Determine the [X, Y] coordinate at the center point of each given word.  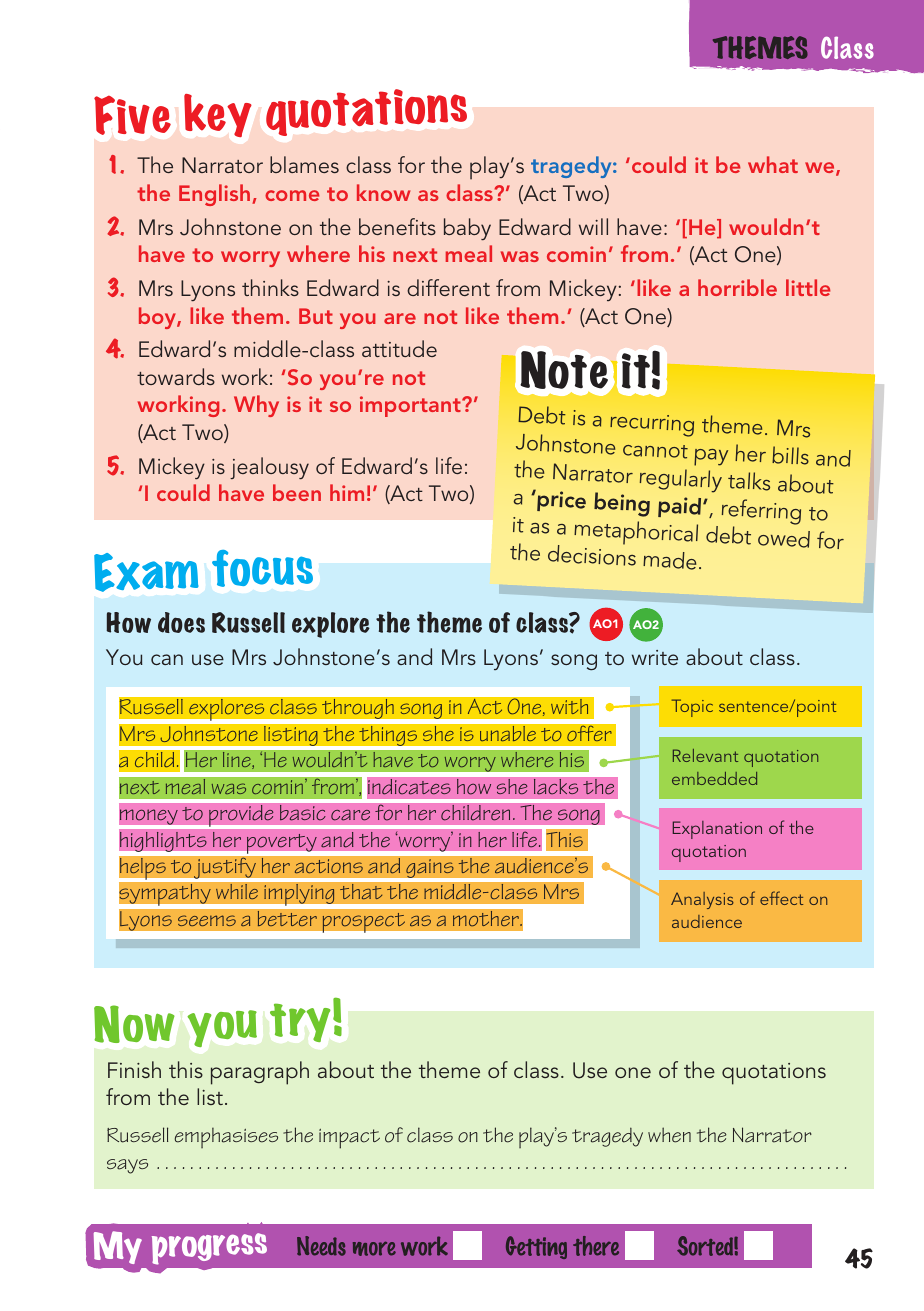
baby [467, 229]
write [655, 657]
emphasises [226, 1137]
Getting [536, 1247]
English [216, 195]
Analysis [702, 900]
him [347, 492]
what [773, 164]
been [297, 492]
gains [430, 868]
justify [225, 868]
